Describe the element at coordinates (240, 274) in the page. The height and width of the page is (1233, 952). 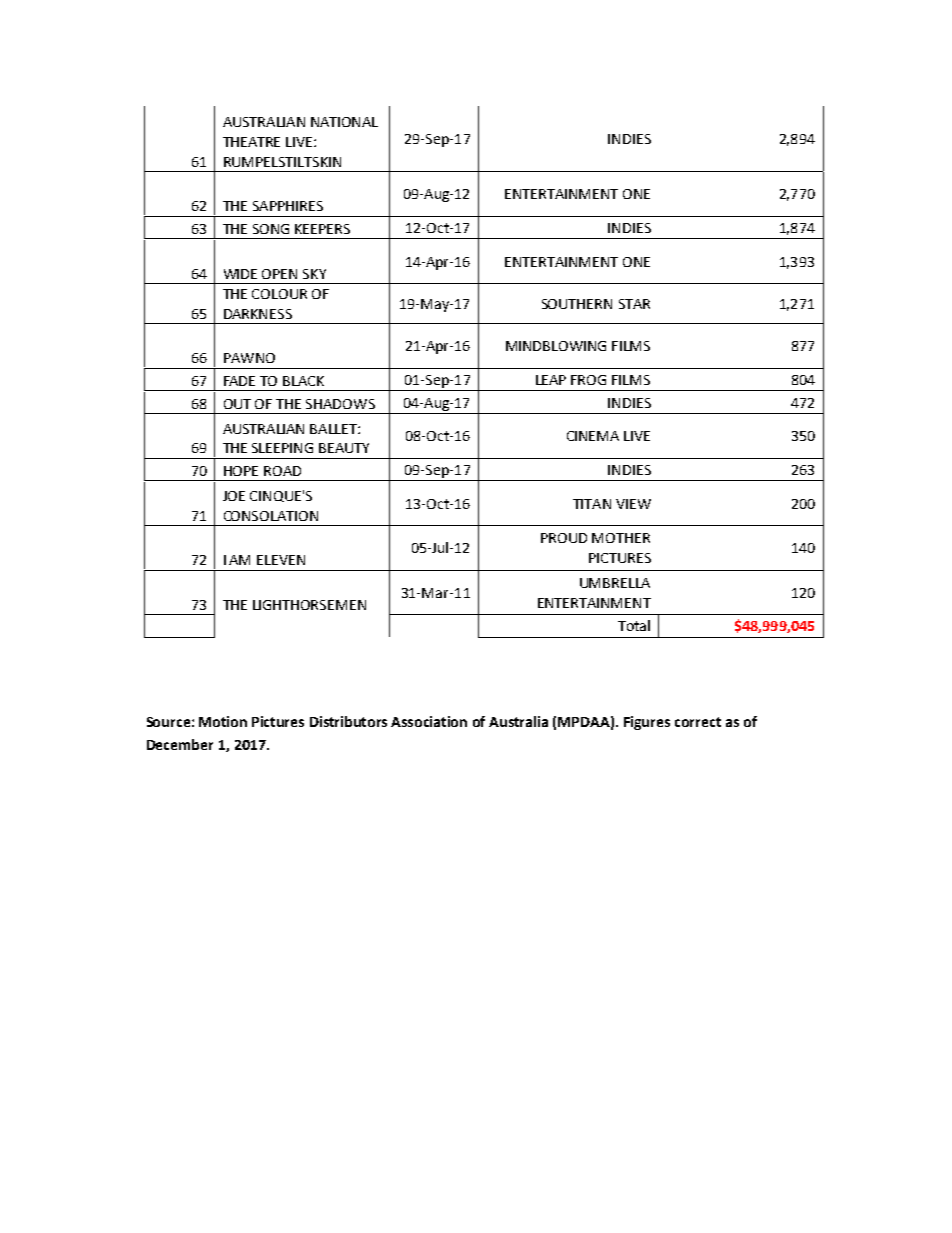
I see `WIDE` at that location.
